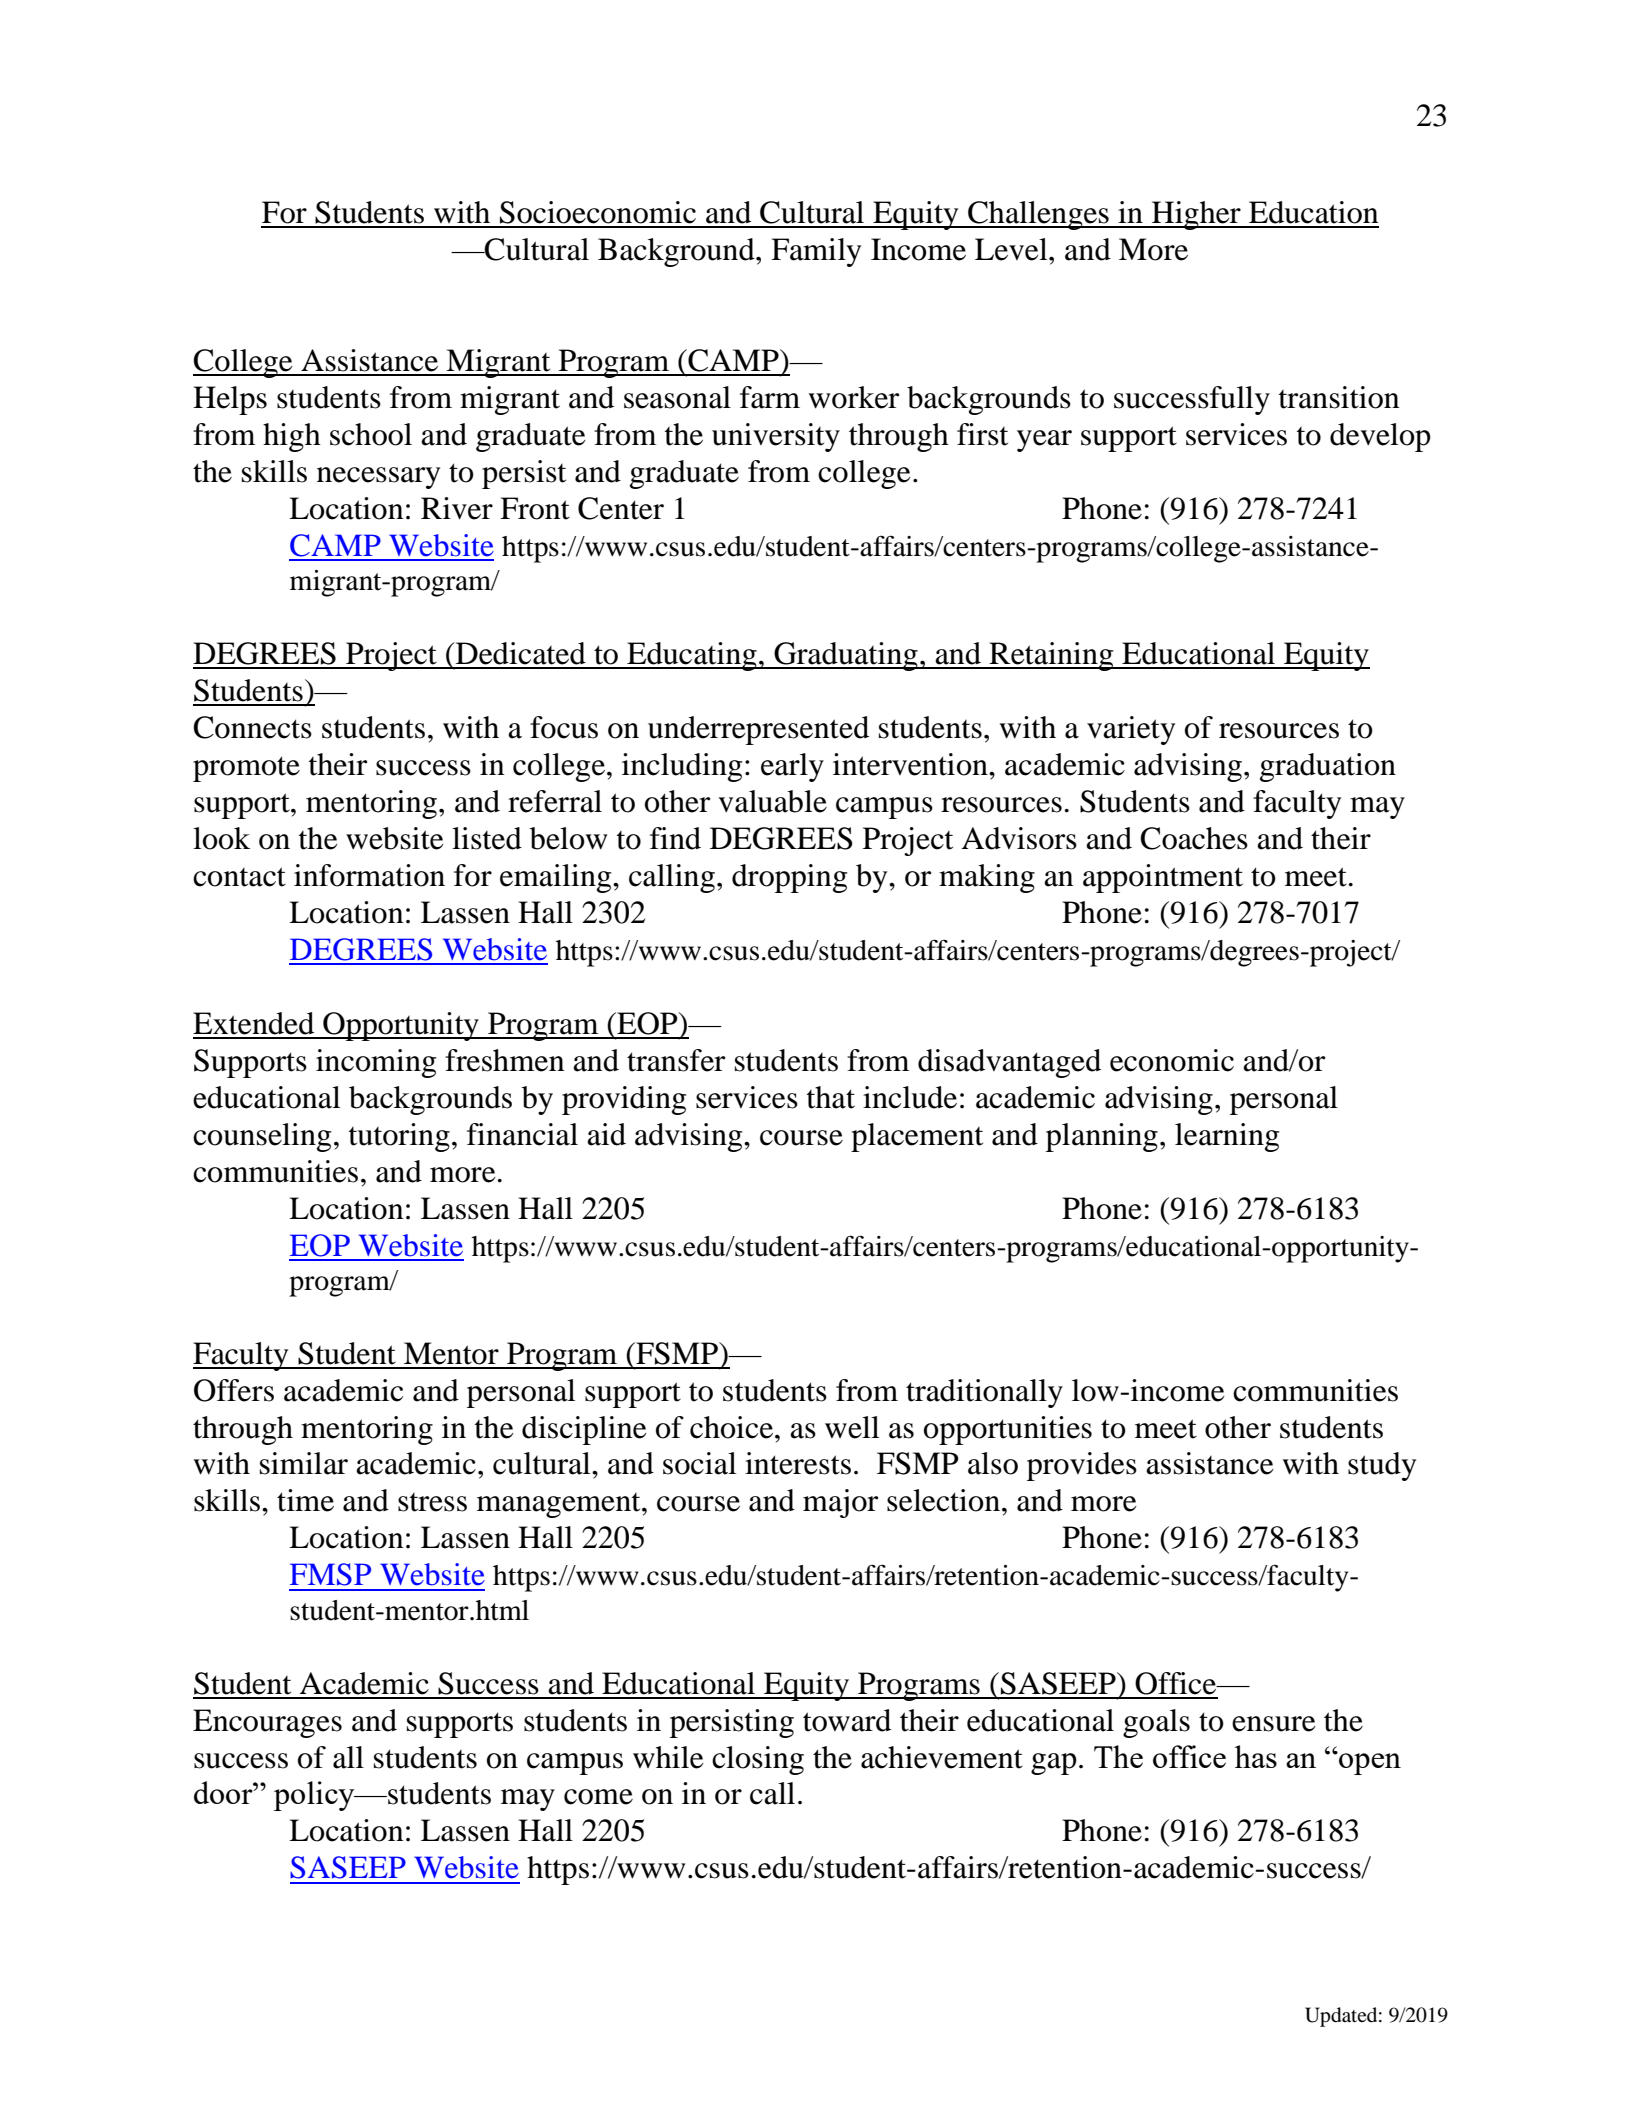  Describe the element at coordinates (246, 769) in the image. I see `promote` at that location.
